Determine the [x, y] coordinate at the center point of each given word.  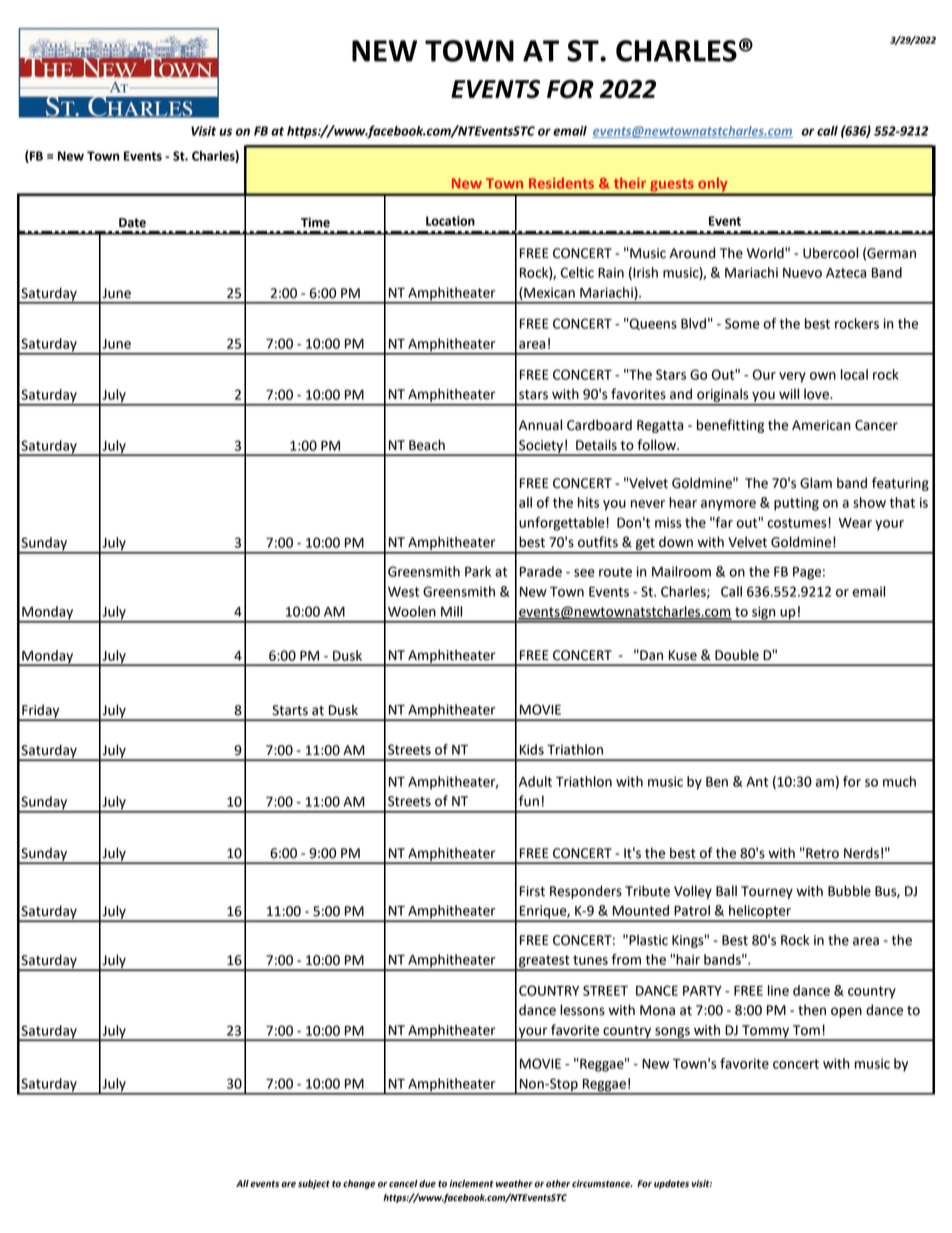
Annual [540, 425]
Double [737, 655]
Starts [290, 710]
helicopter [760, 913]
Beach [427, 445]
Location [450, 221]
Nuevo [802, 273]
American [821, 425]
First [532, 891]
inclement [471, 1184]
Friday [41, 712]
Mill [451, 611]
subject [314, 1184]
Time [315, 222]
